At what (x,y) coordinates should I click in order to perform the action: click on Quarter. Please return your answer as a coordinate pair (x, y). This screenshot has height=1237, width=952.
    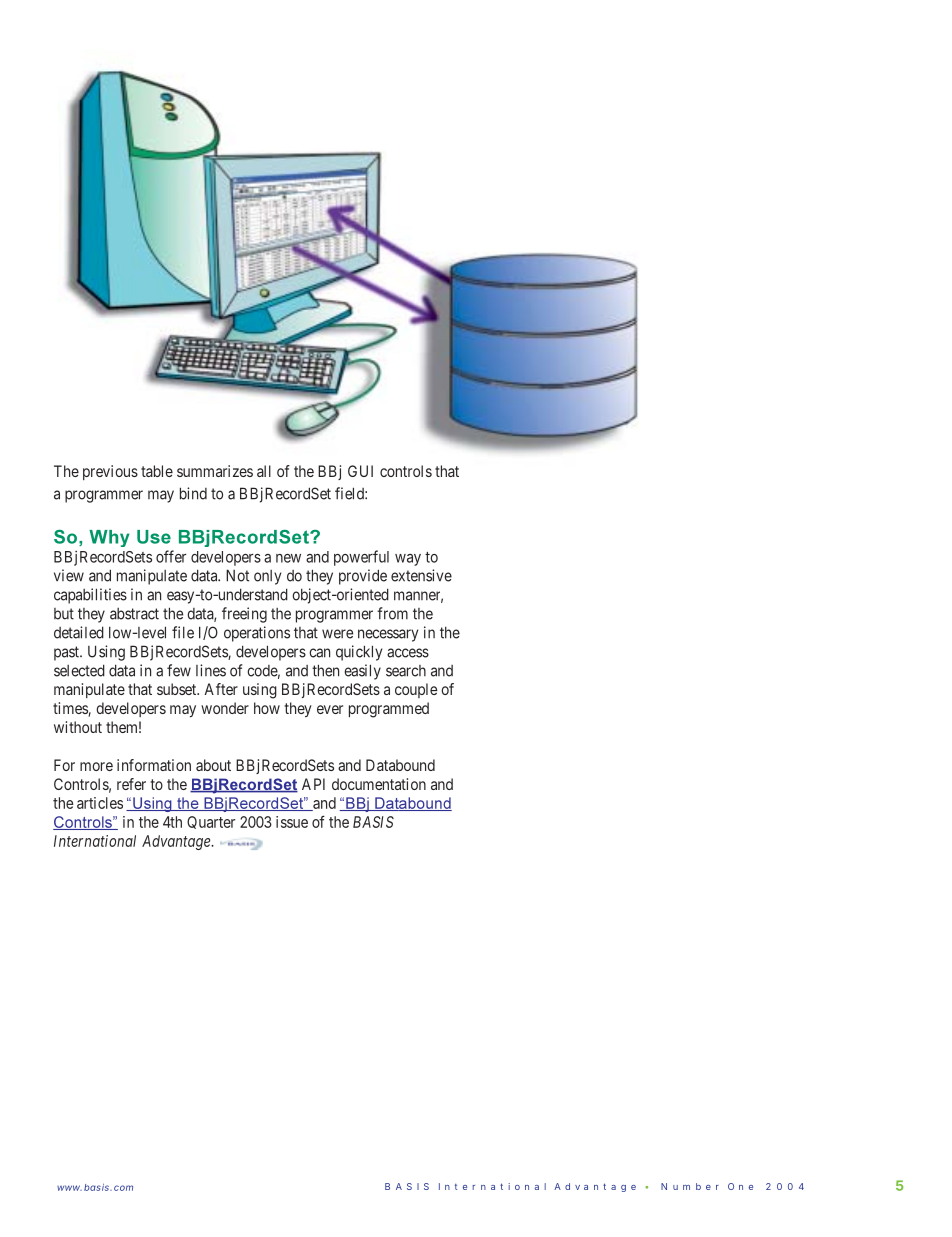
    Looking at the image, I should click on (211, 822).
